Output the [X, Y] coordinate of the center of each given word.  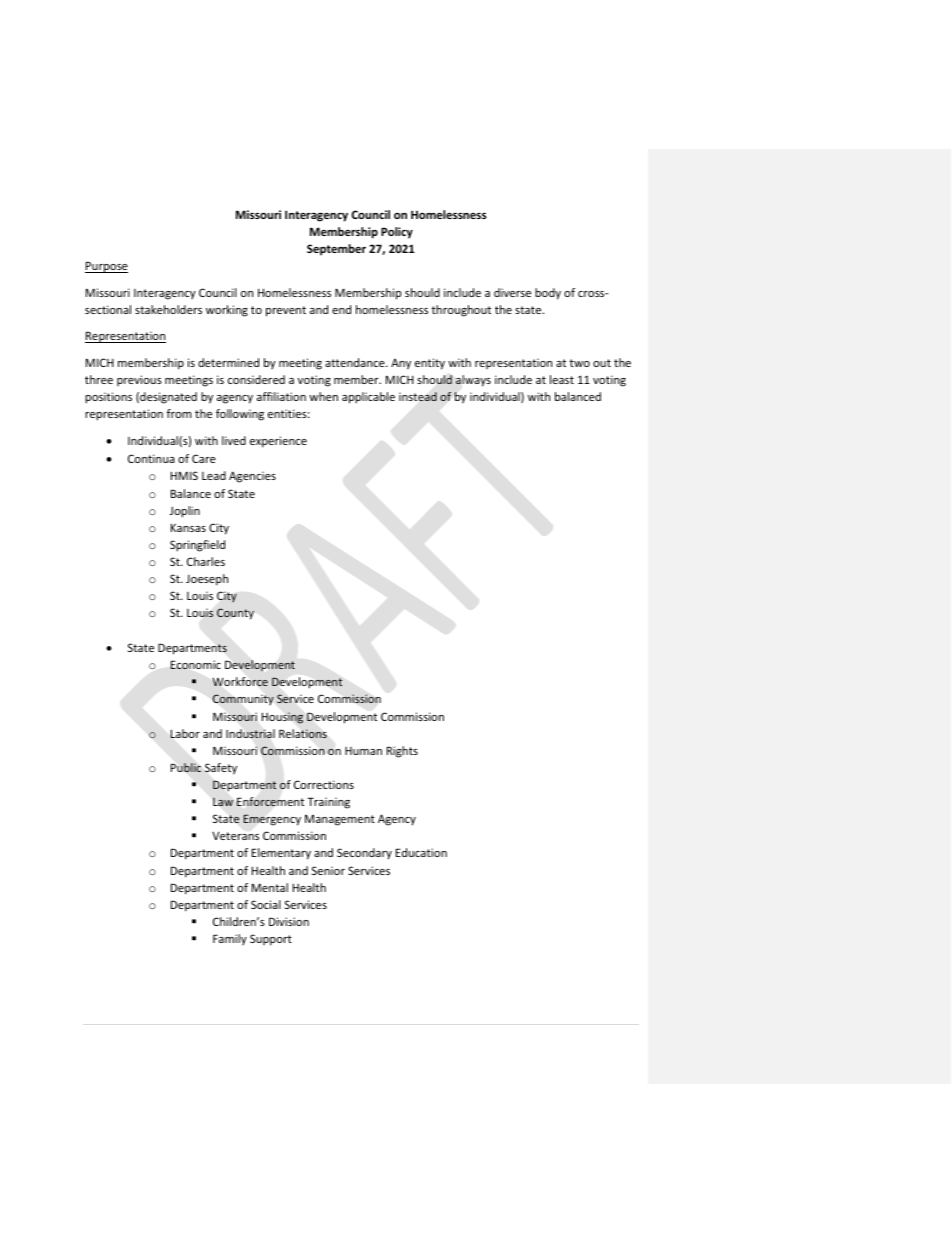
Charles [206, 561]
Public [186, 767]
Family [230, 939]
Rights [402, 752]
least [562, 379]
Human [363, 751]
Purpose [106, 267]
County [235, 613]
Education [421, 852]
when [323, 396]
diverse [512, 292]
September [336, 250]
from [179, 413]
